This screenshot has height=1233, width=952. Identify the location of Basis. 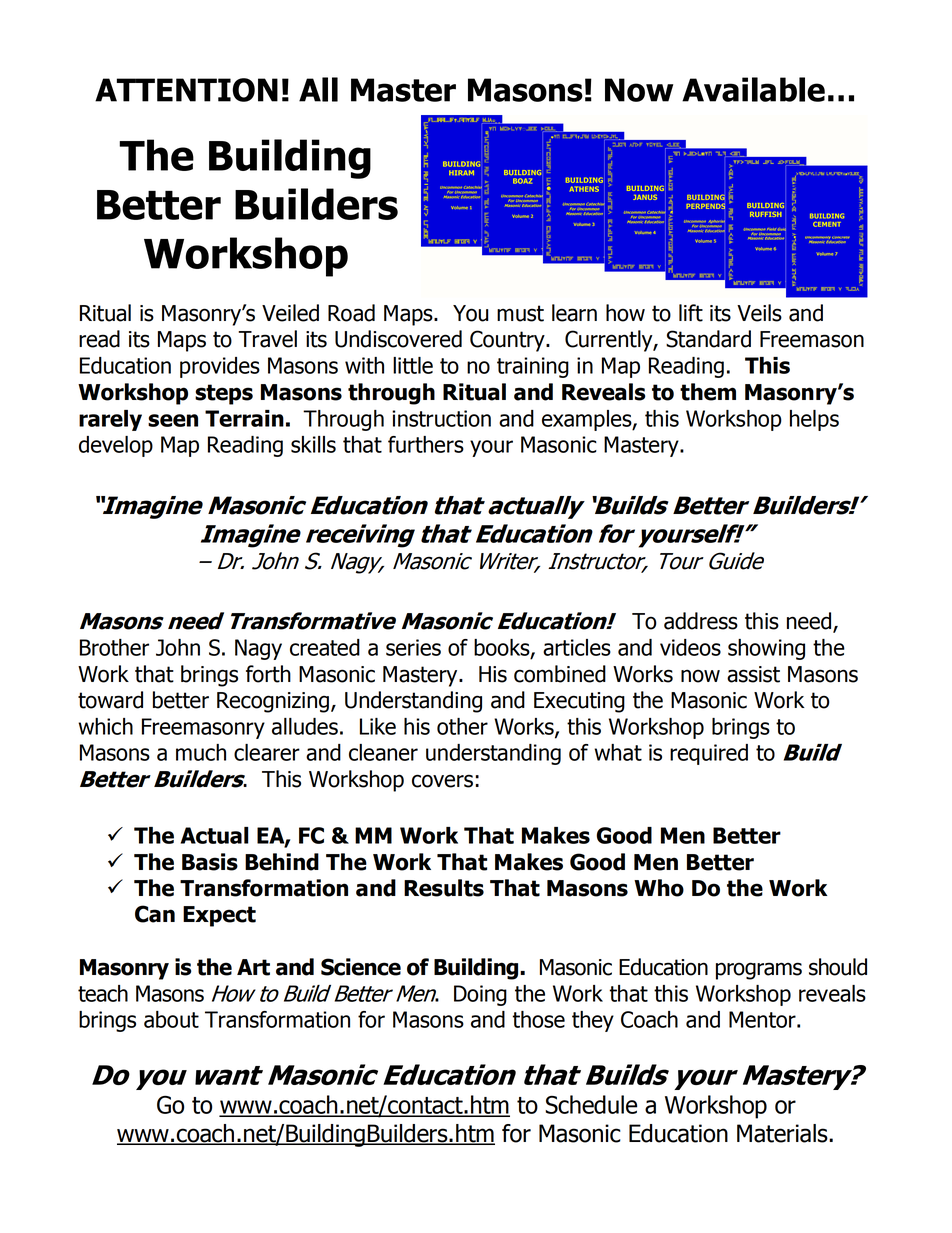
(210, 862).
